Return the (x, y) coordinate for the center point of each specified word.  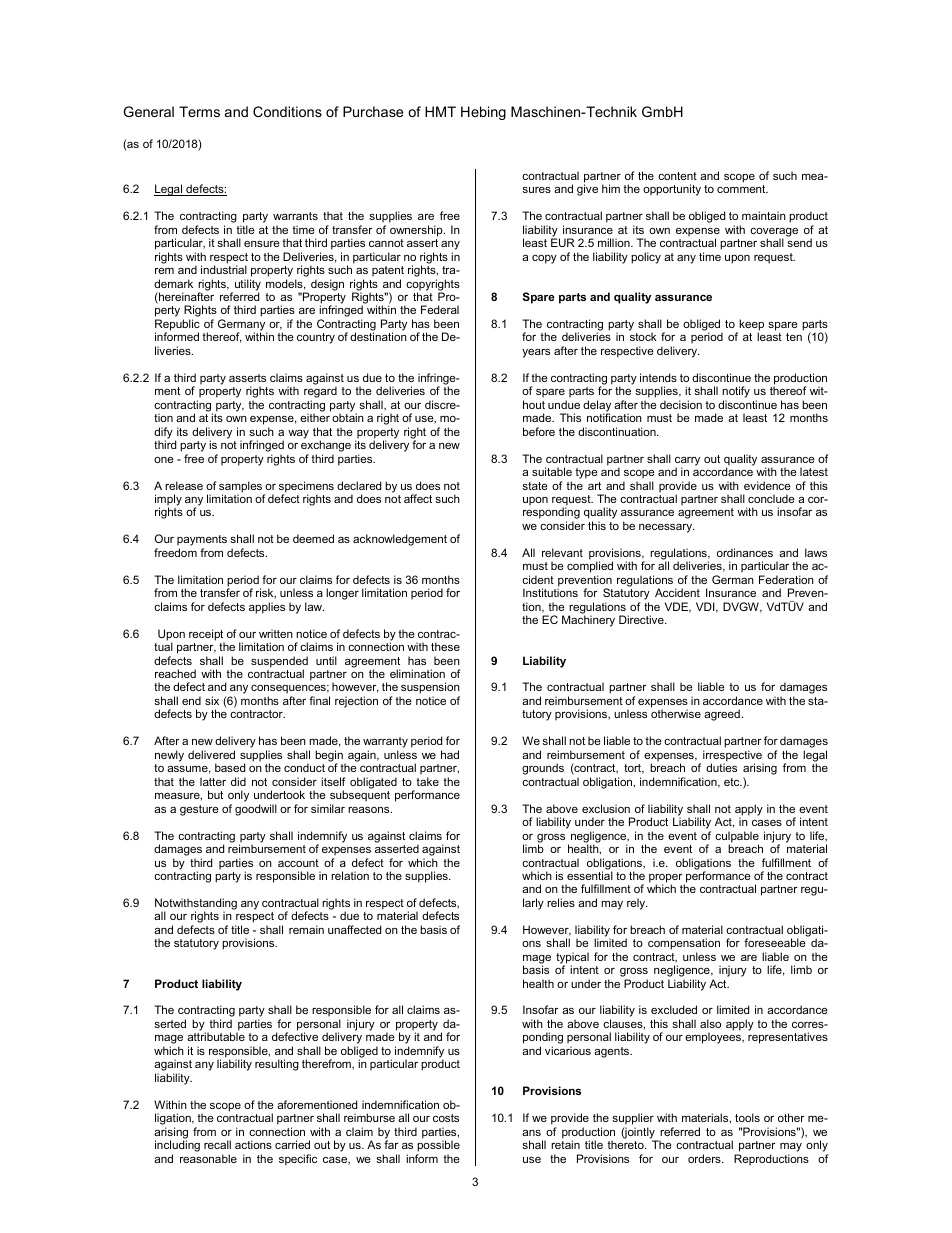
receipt (207, 636)
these (445, 646)
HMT (440, 111)
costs (446, 1118)
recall (217, 1144)
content (677, 176)
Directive (642, 619)
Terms (199, 111)
